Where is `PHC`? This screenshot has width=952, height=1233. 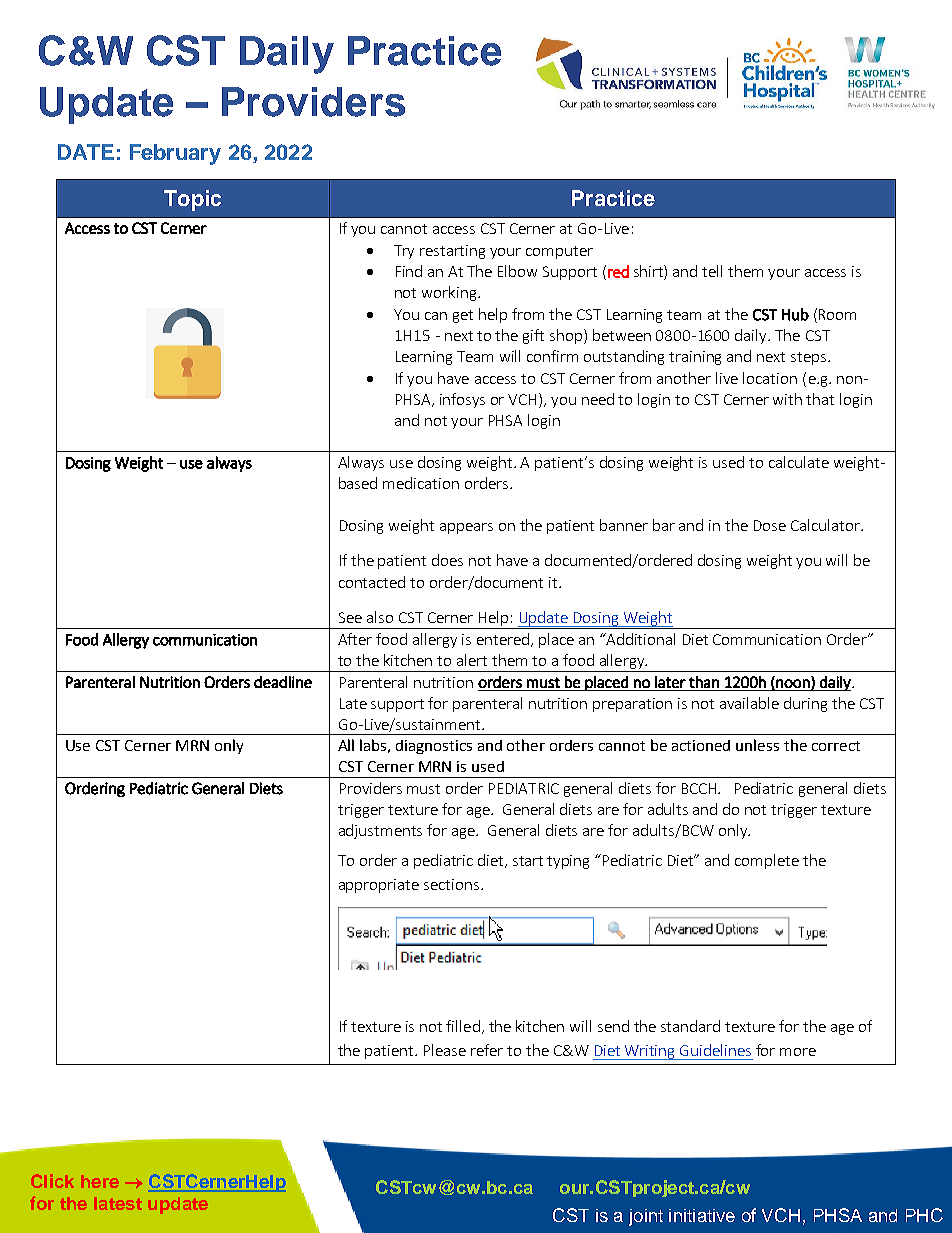
PHC is located at coordinates (924, 1215).
